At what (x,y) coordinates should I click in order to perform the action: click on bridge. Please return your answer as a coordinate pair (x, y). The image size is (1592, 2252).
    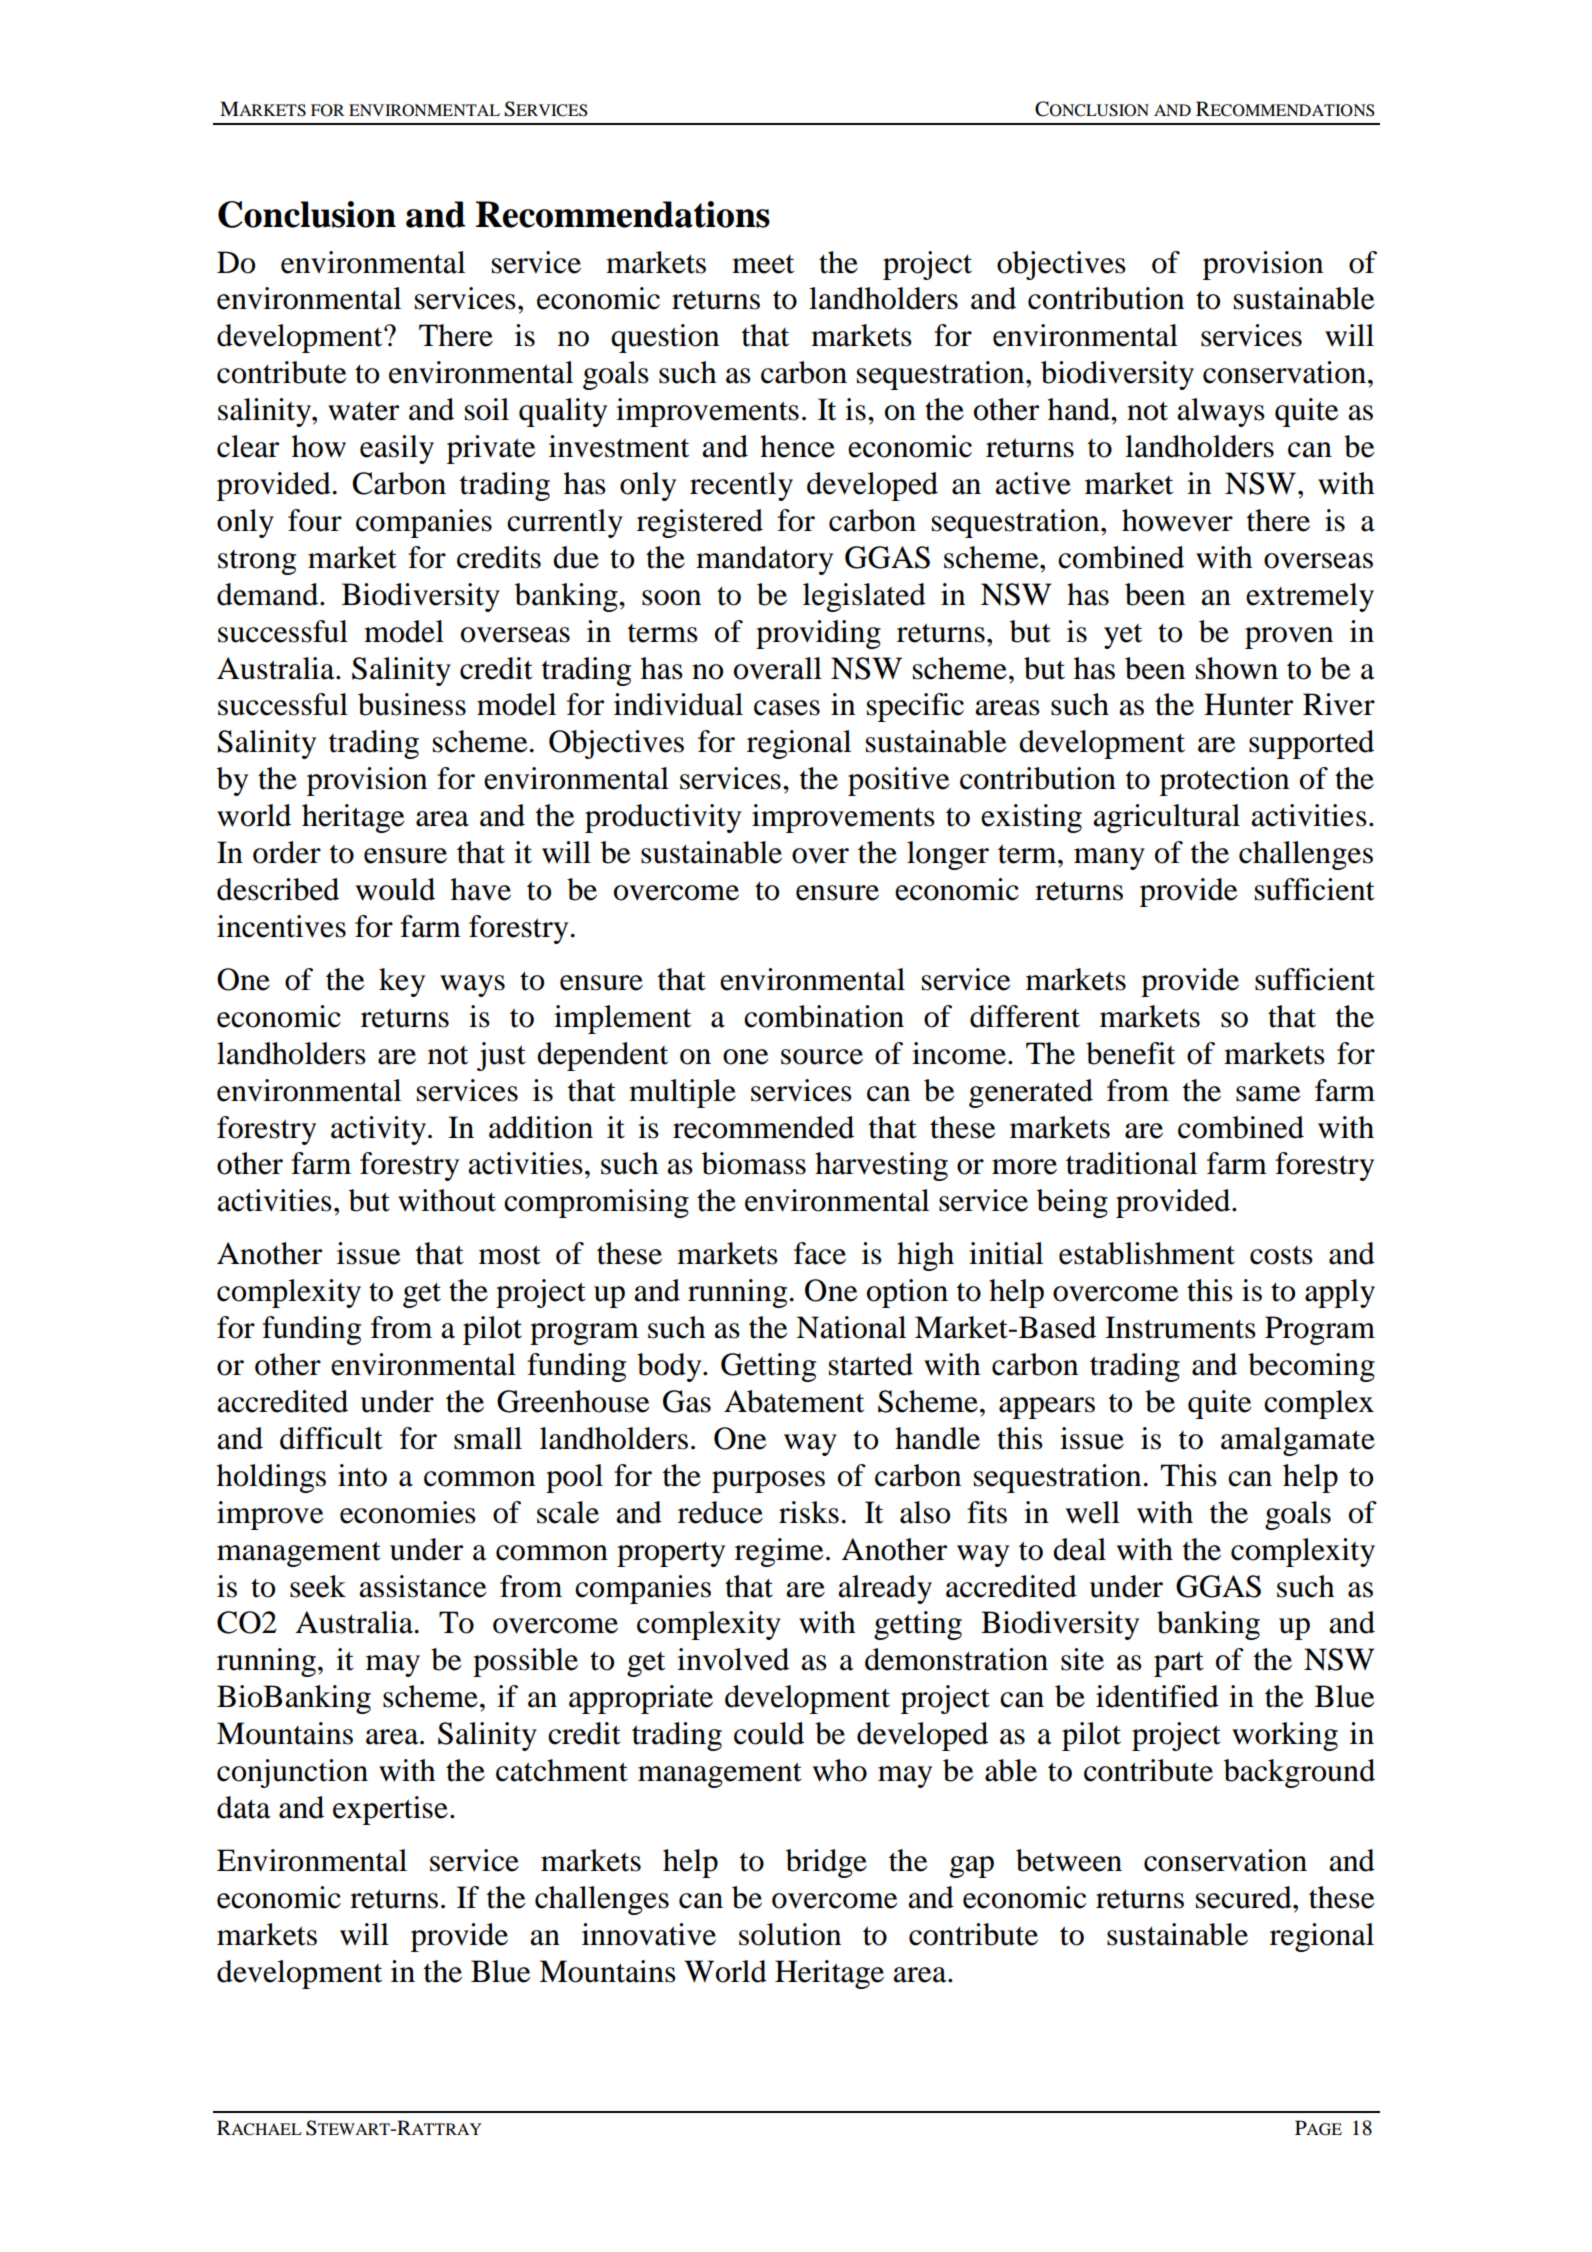
    Looking at the image, I should click on (826, 1863).
